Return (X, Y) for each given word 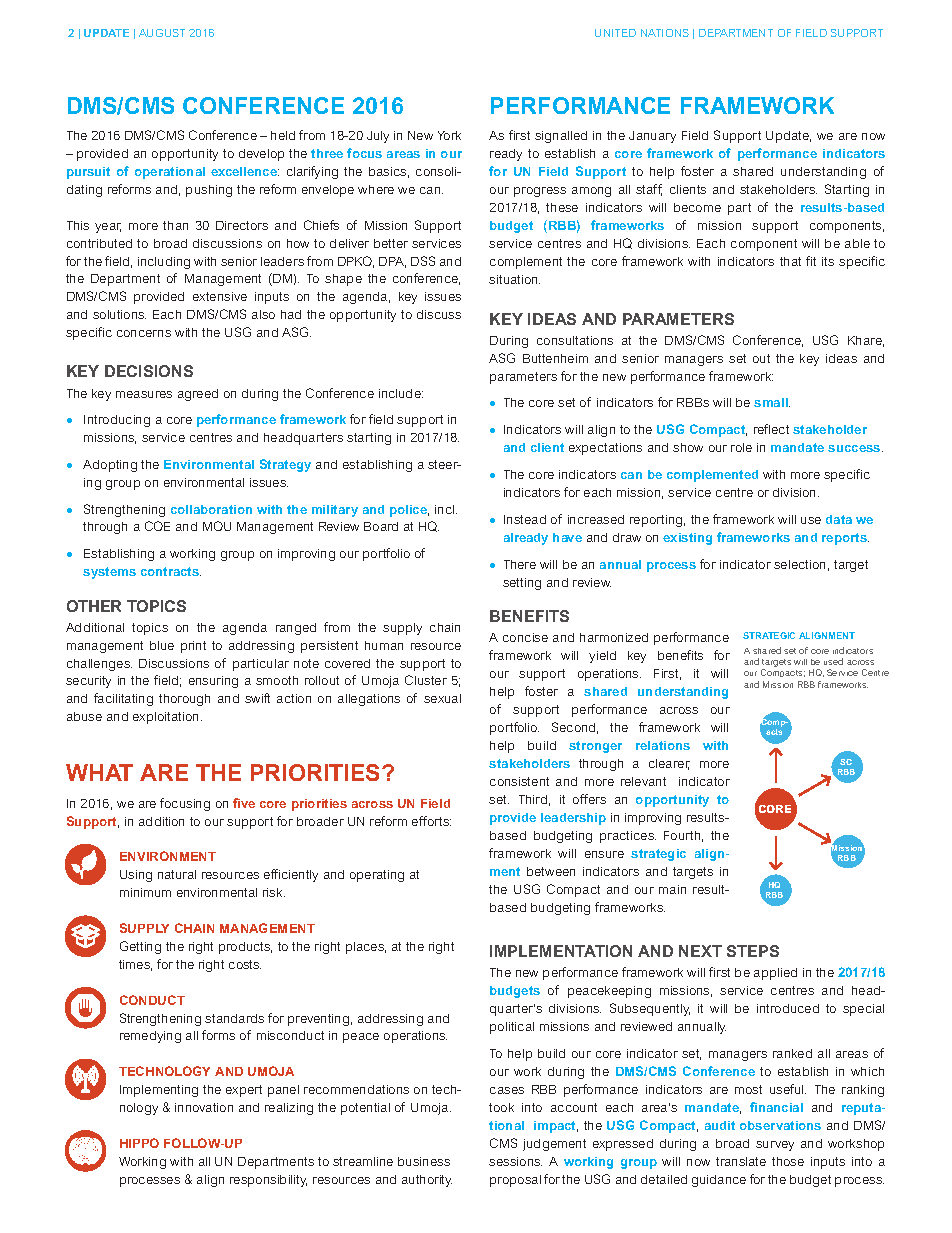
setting (522, 584)
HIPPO (139, 1143)
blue (162, 645)
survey (775, 1146)
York (449, 135)
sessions (515, 1161)
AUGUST (162, 33)
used (833, 661)
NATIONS (665, 33)
